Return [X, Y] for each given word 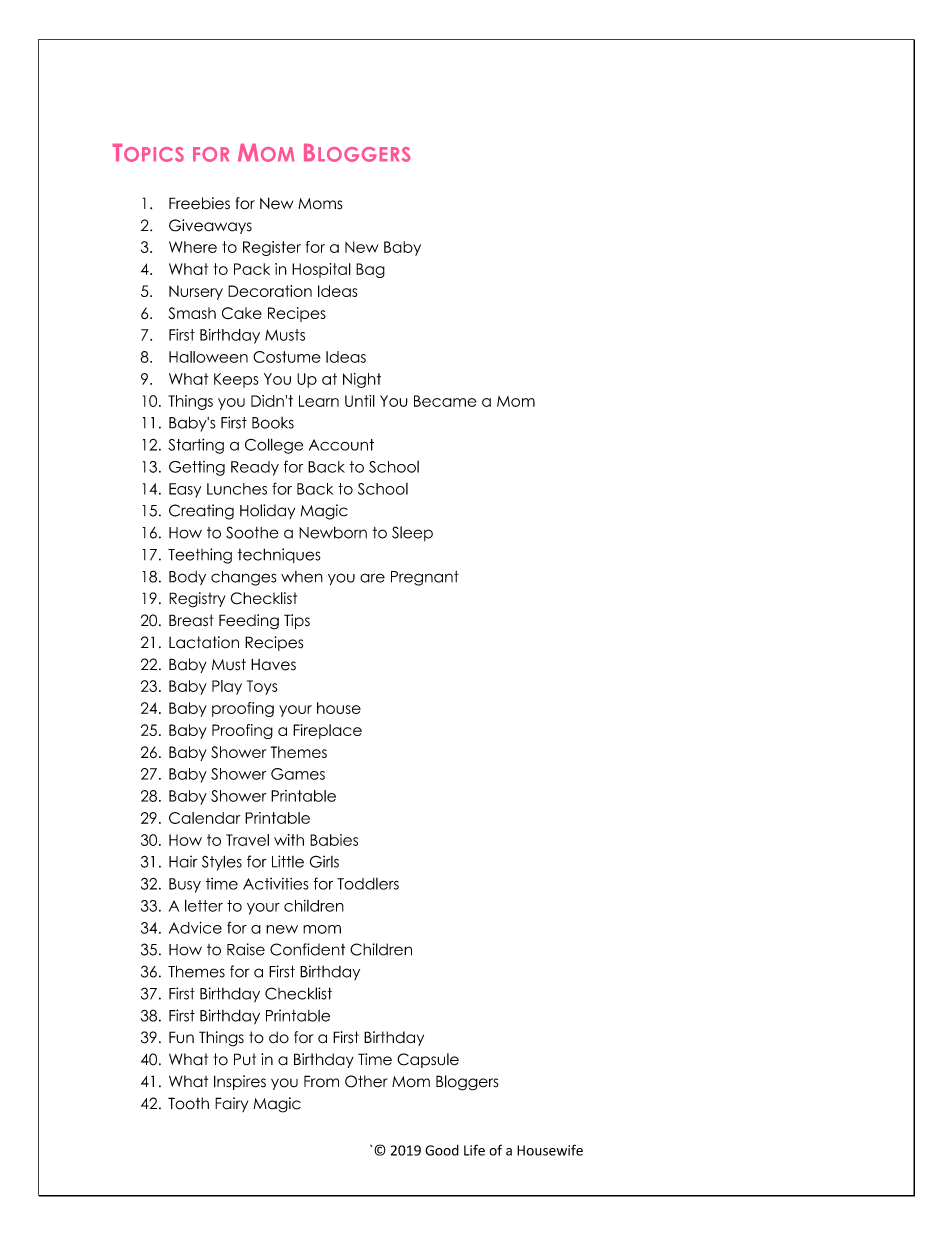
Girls [324, 861]
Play [227, 687]
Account [341, 445]
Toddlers [368, 884]
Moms [320, 204]
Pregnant [425, 578]
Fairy [231, 1104]
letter [204, 905]
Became [445, 401]
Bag [370, 270]
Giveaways [210, 226]
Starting [196, 446]
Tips [297, 621]
